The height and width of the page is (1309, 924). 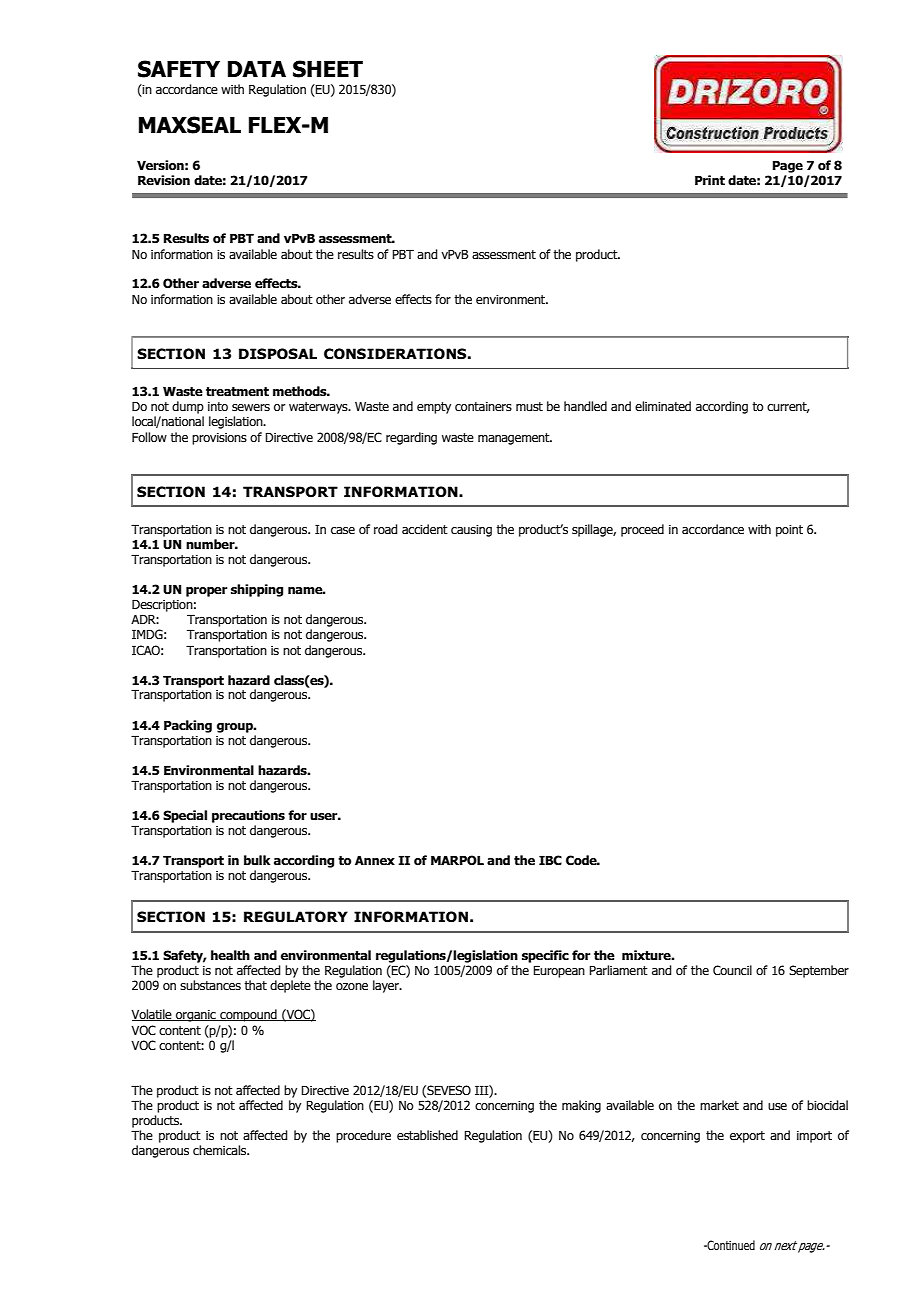 What do you see at coordinates (230, 955) in the page?
I see `health` at bounding box center [230, 955].
